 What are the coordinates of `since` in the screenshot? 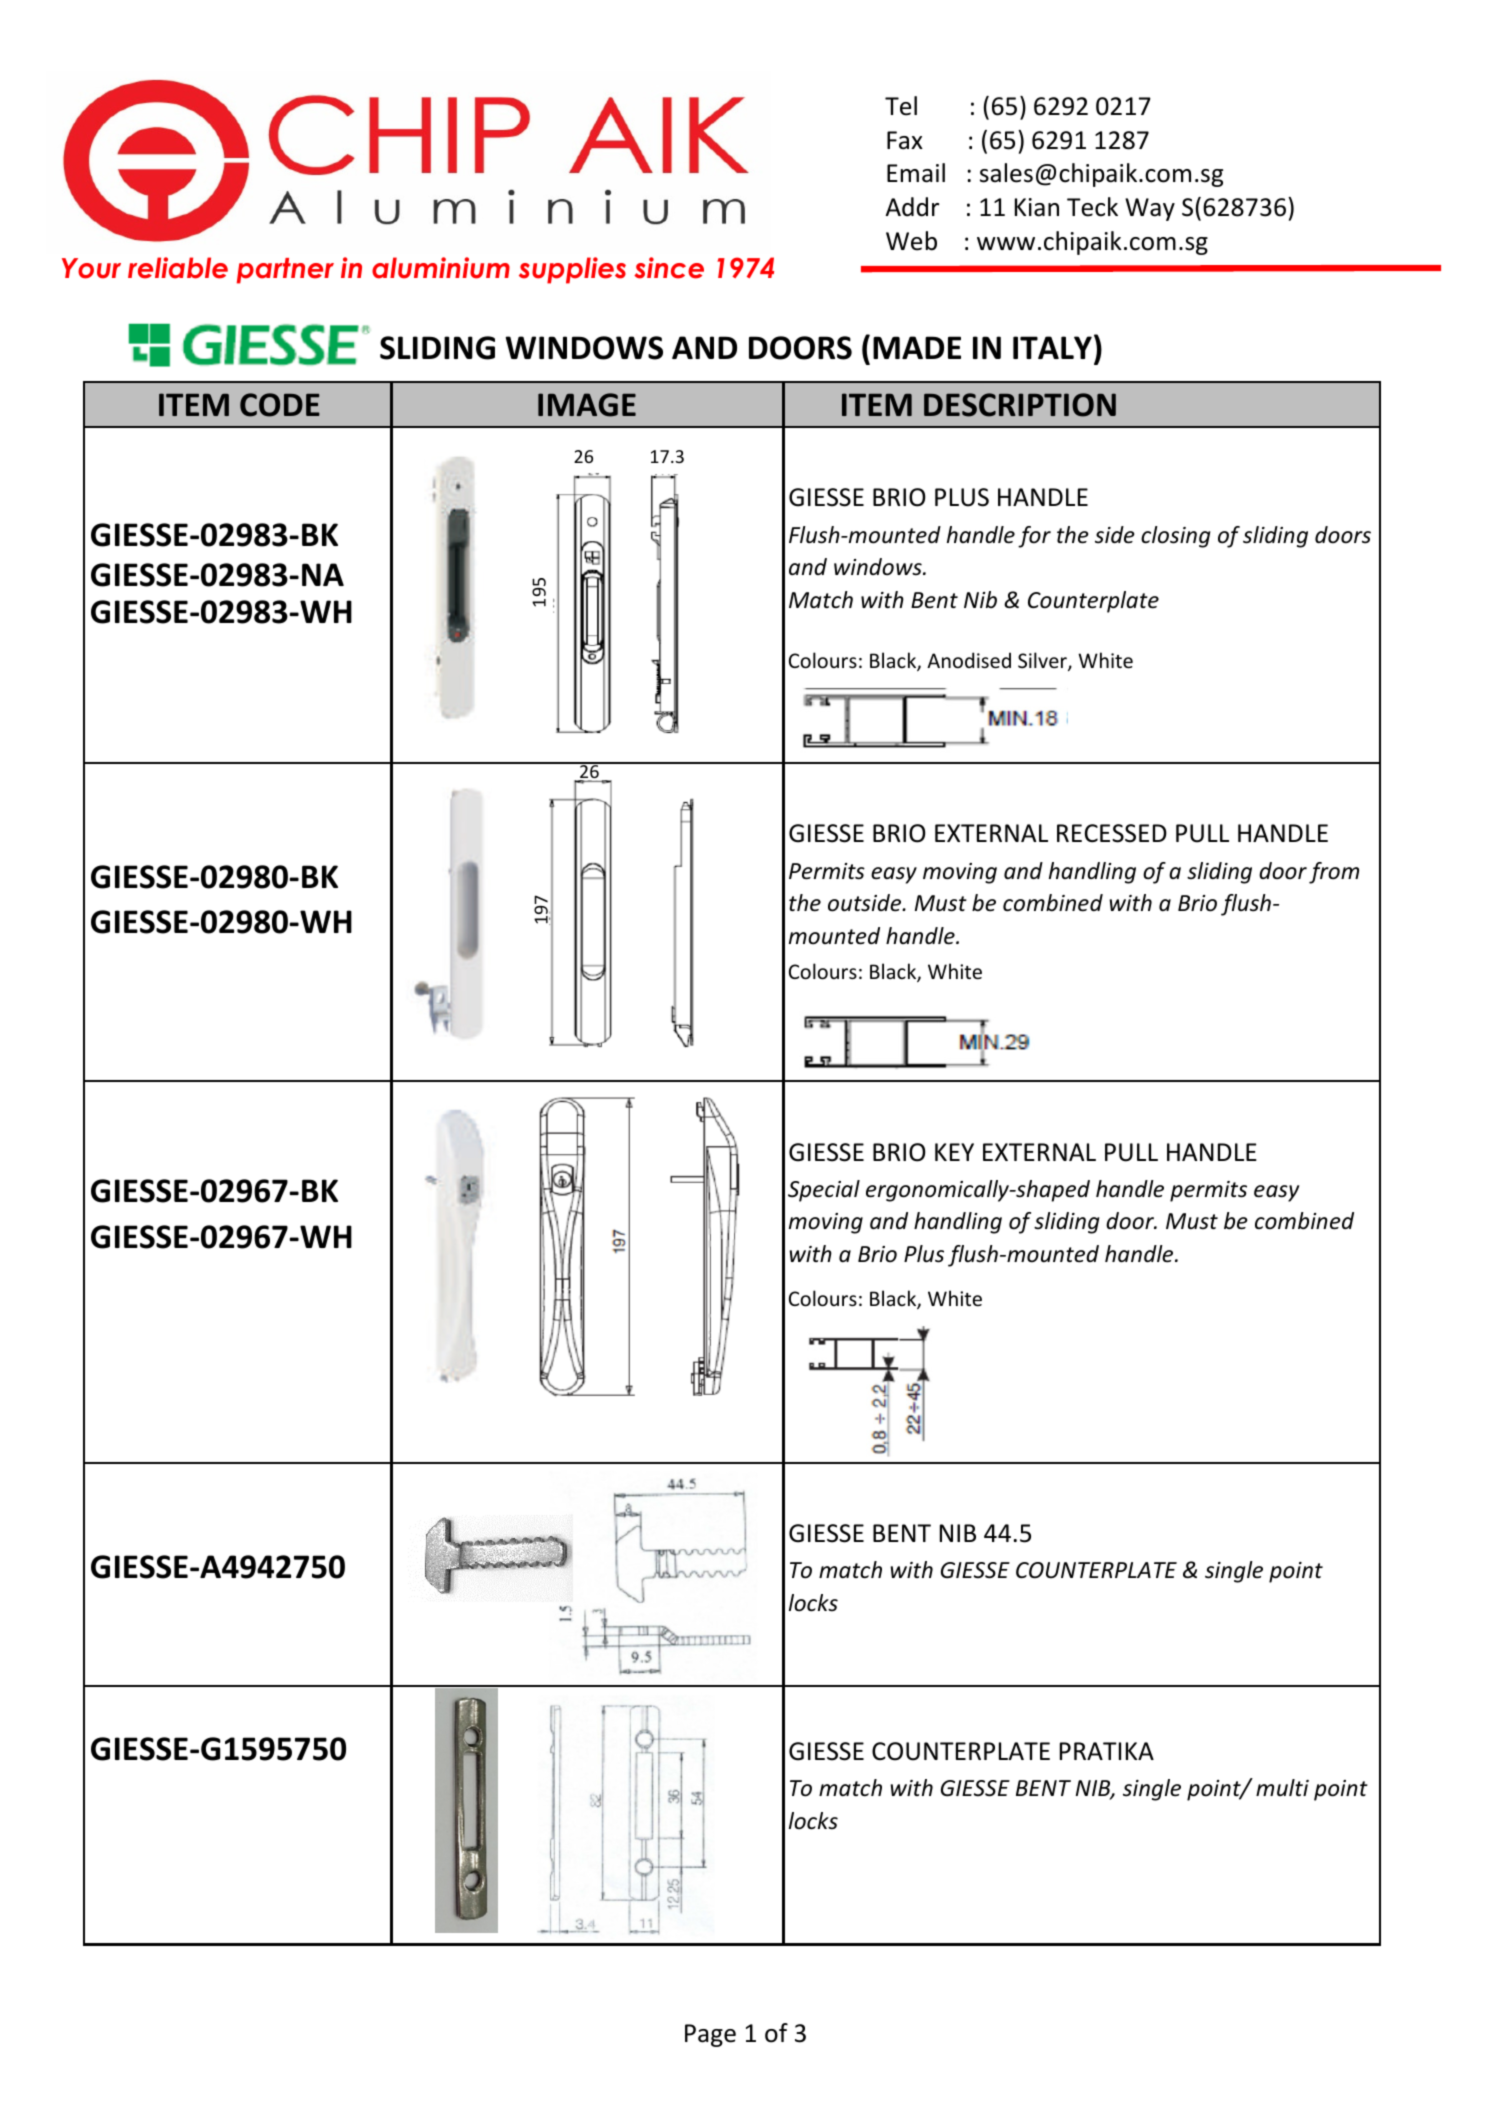 It's located at (669, 268).
